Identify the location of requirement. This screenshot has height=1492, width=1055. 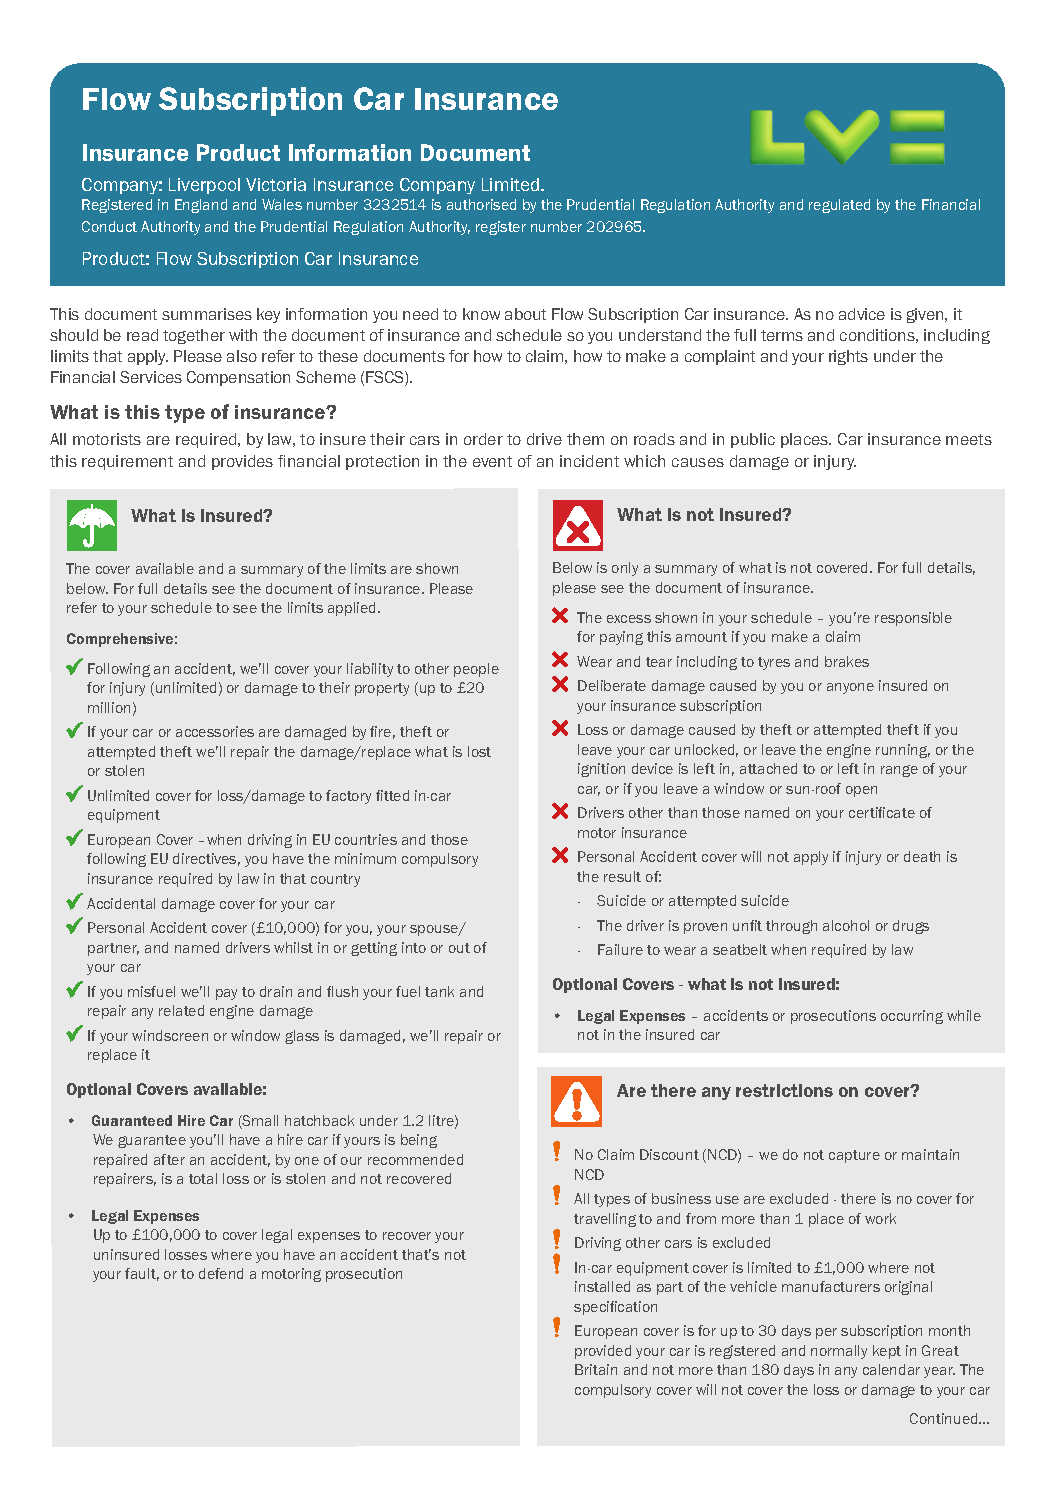
(127, 462).
